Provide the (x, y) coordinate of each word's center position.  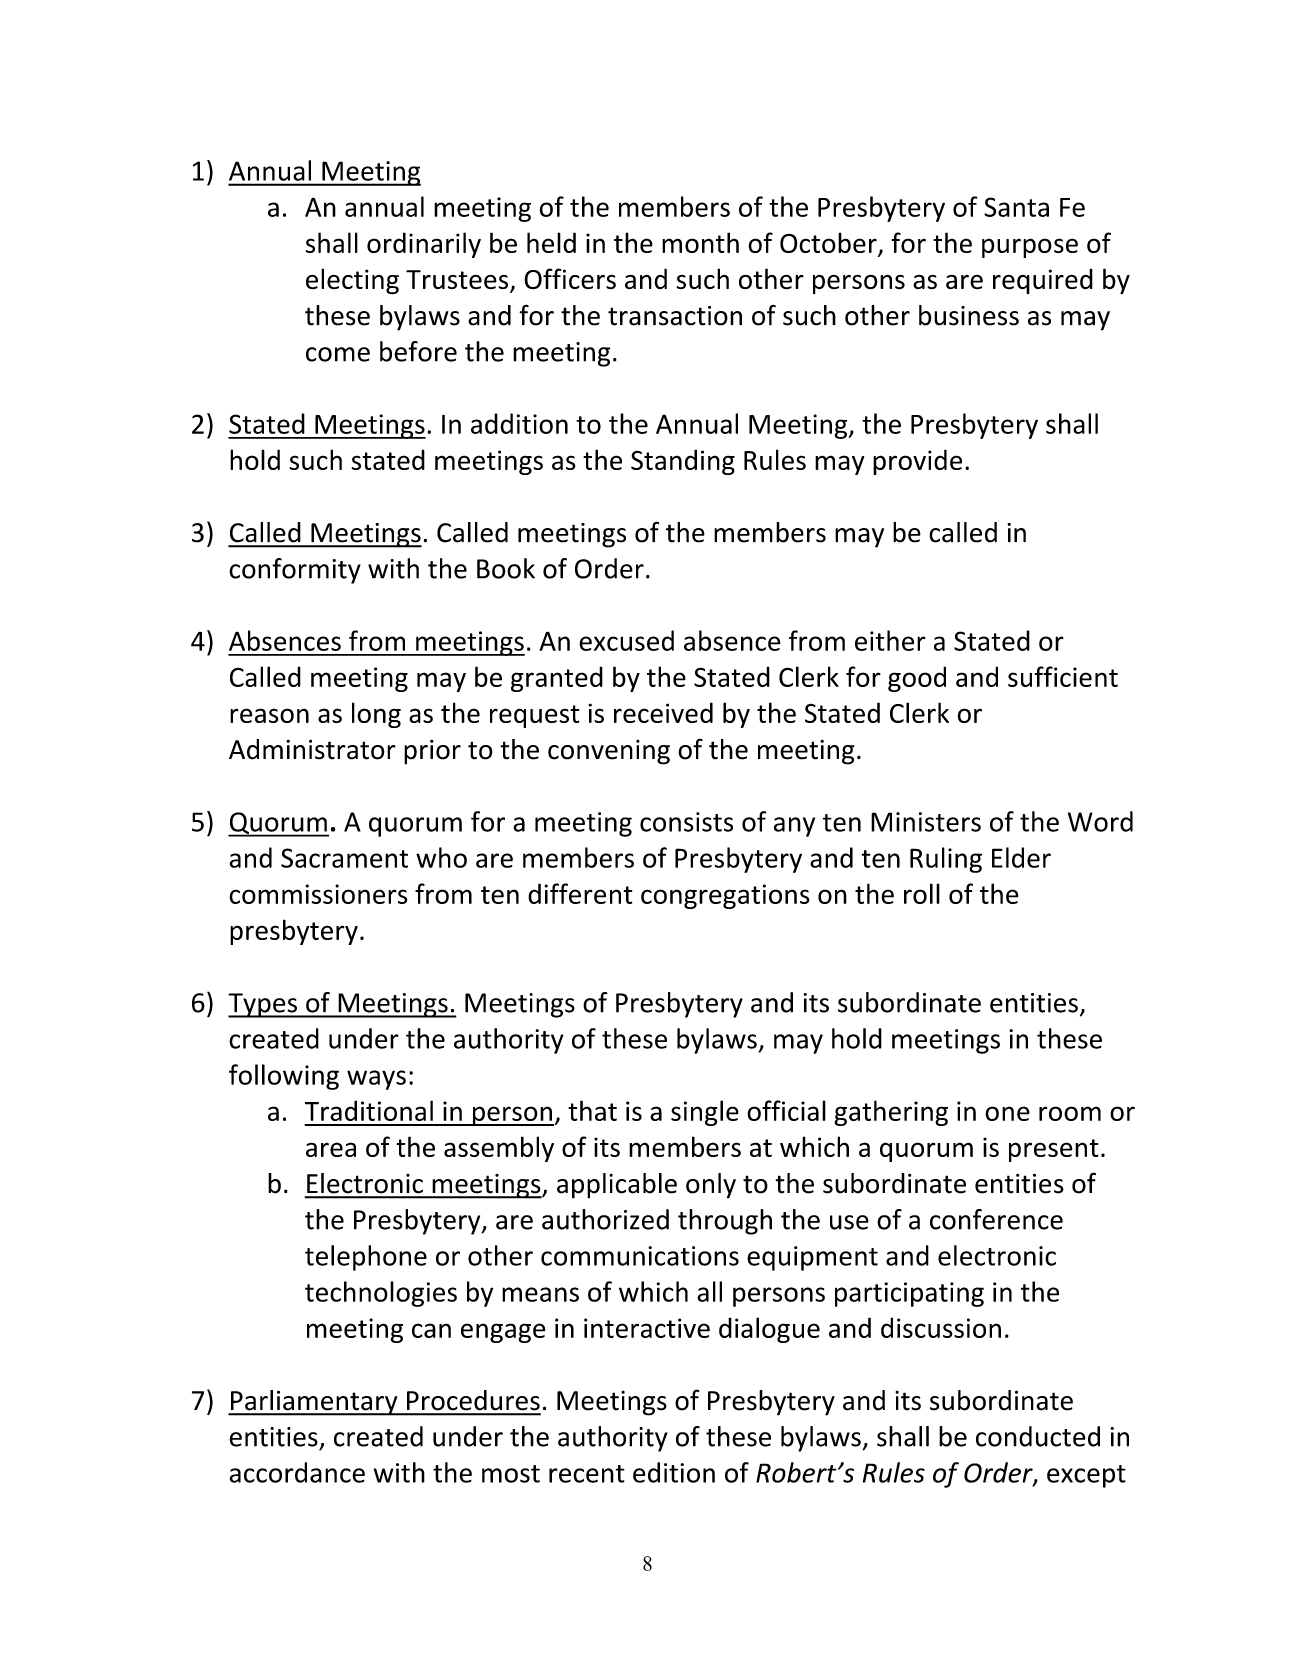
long (376, 715)
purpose (1030, 248)
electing (352, 281)
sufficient (1063, 676)
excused (626, 640)
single (705, 1113)
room (1070, 1113)
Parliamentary (314, 1403)
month (700, 242)
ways (376, 1080)
